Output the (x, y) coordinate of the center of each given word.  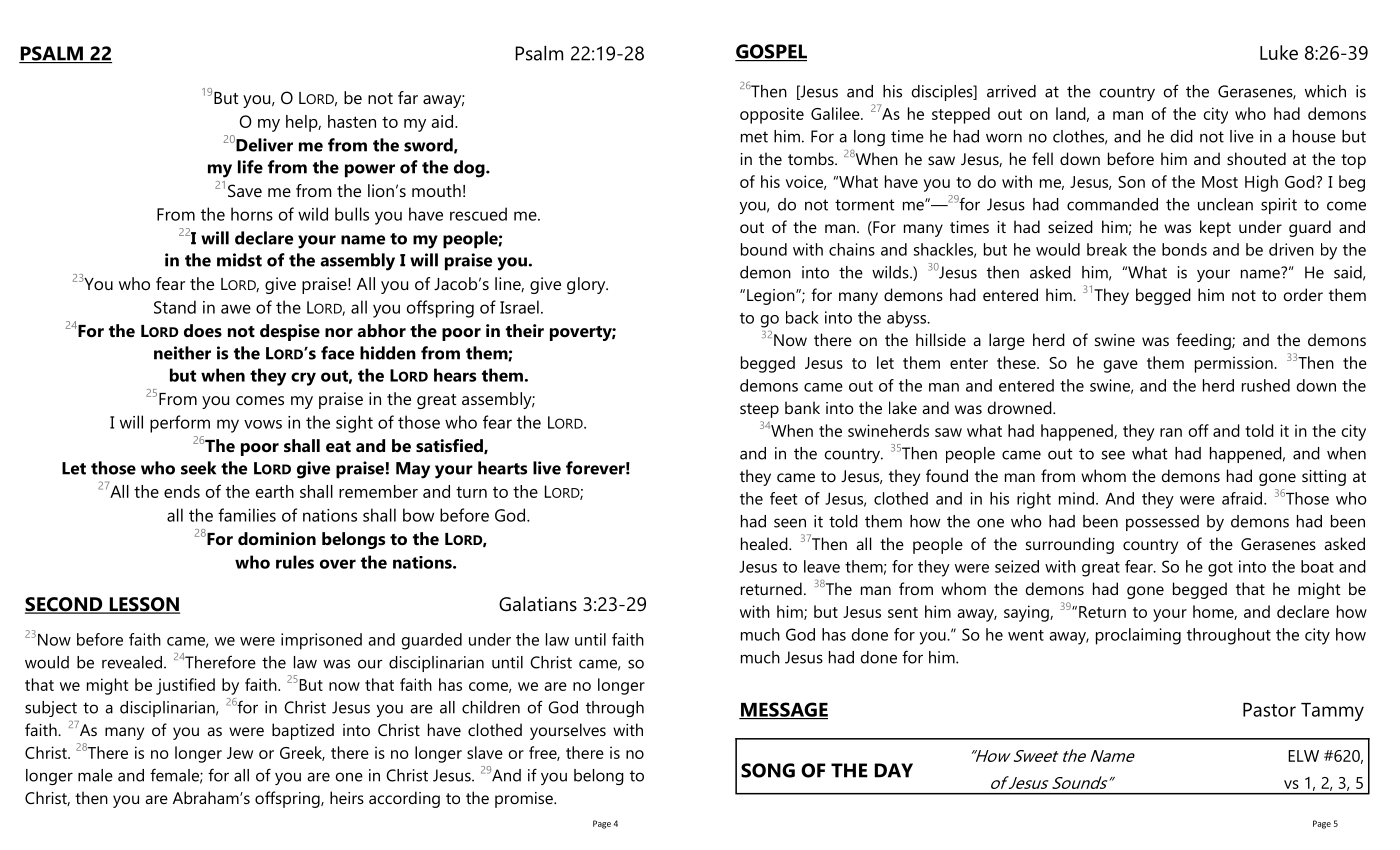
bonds (1184, 249)
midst (239, 260)
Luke (1279, 52)
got (1220, 569)
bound (764, 249)
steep (759, 410)
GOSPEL (771, 52)
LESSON (143, 605)
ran (1171, 432)
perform (180, 424)
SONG (768, 770)
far (408, 97)
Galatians (538, 604)
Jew (240, 753)
